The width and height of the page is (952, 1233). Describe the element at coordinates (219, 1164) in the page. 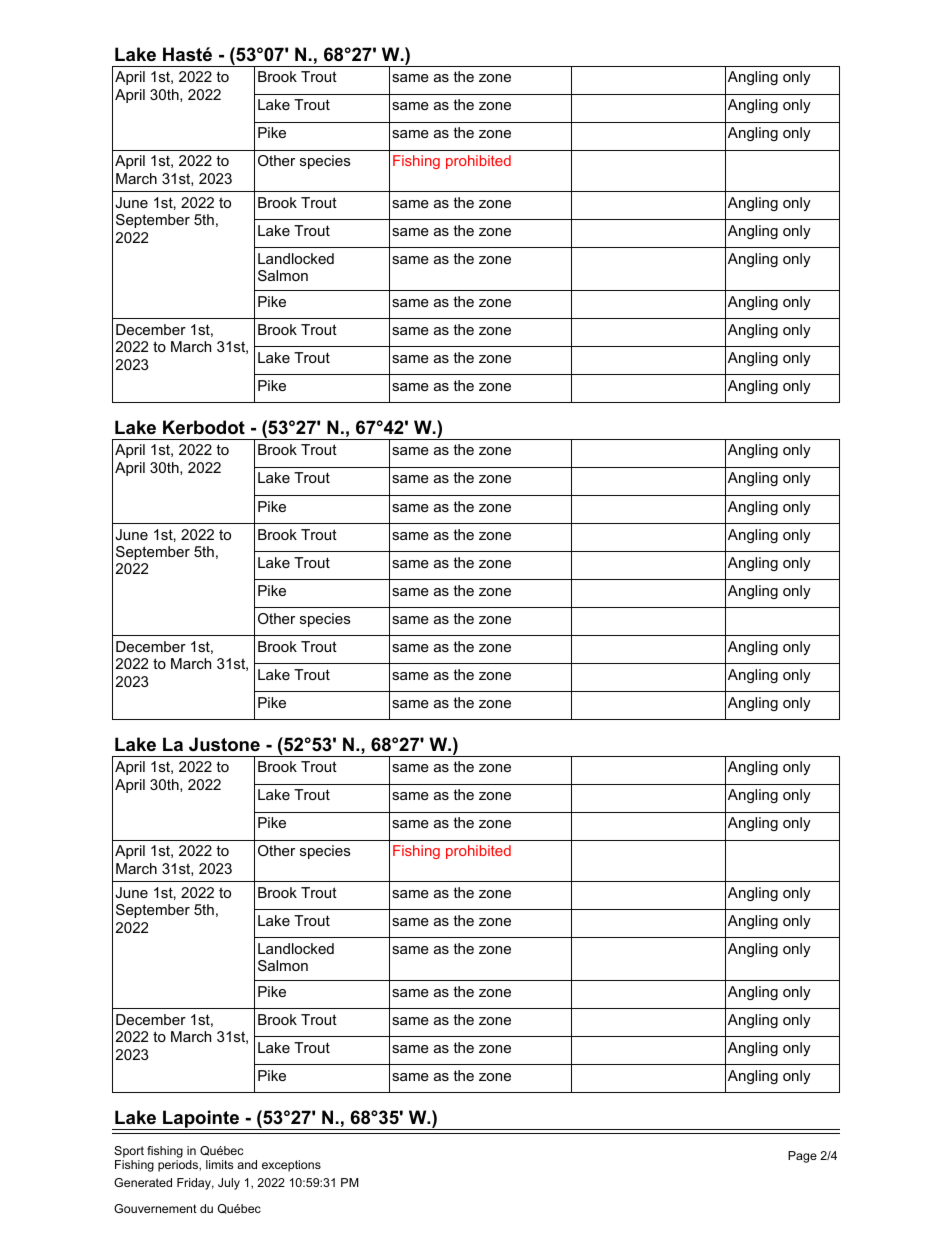

I see `limits` at that location.
